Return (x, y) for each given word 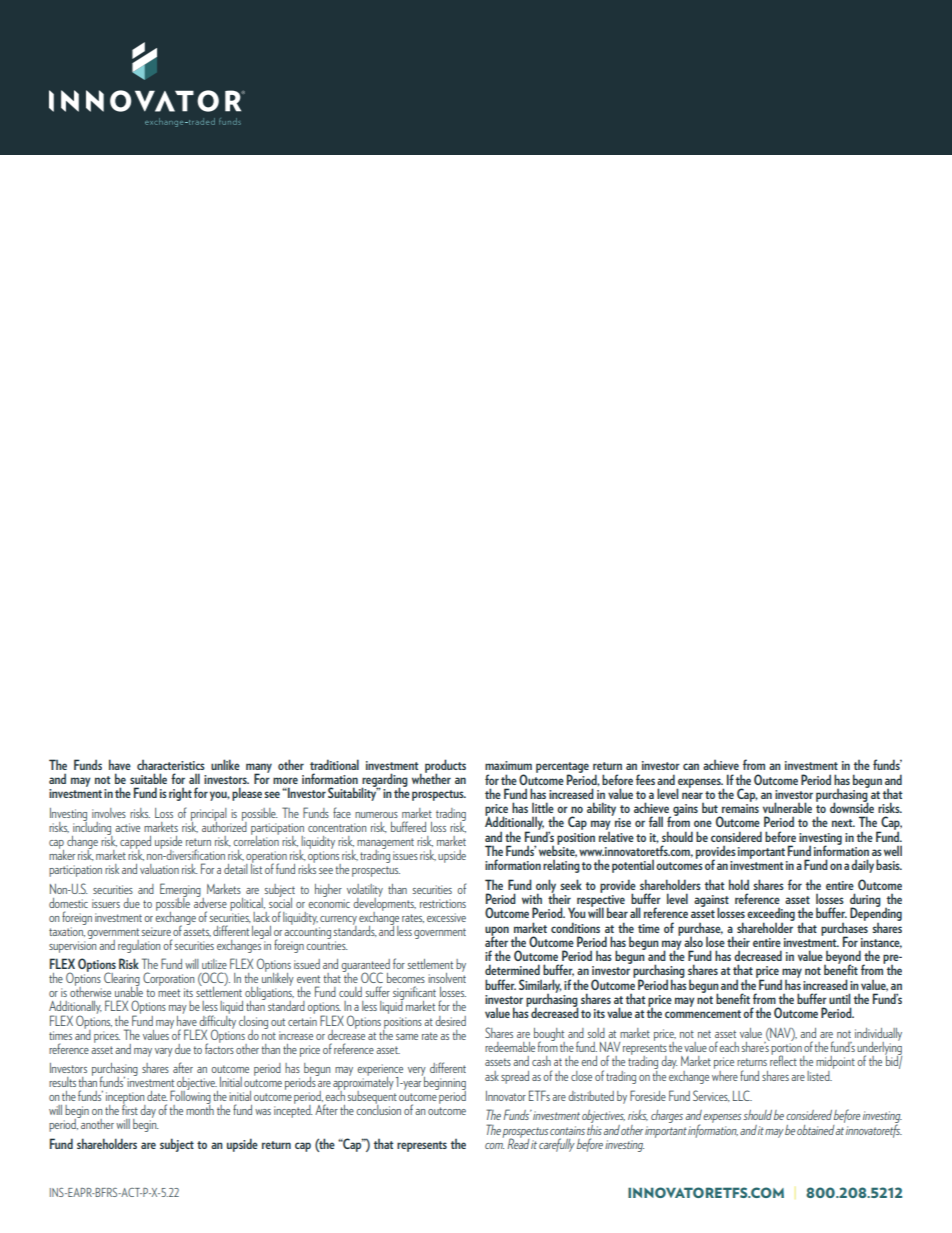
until (839, 998)
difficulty (217, 1022)
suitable (148, 778)
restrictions (443, 903)
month (200, 1109)
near (692, 795)
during (865, 901)
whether (431, 778)
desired (450, 1021)
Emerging (181, 891)
